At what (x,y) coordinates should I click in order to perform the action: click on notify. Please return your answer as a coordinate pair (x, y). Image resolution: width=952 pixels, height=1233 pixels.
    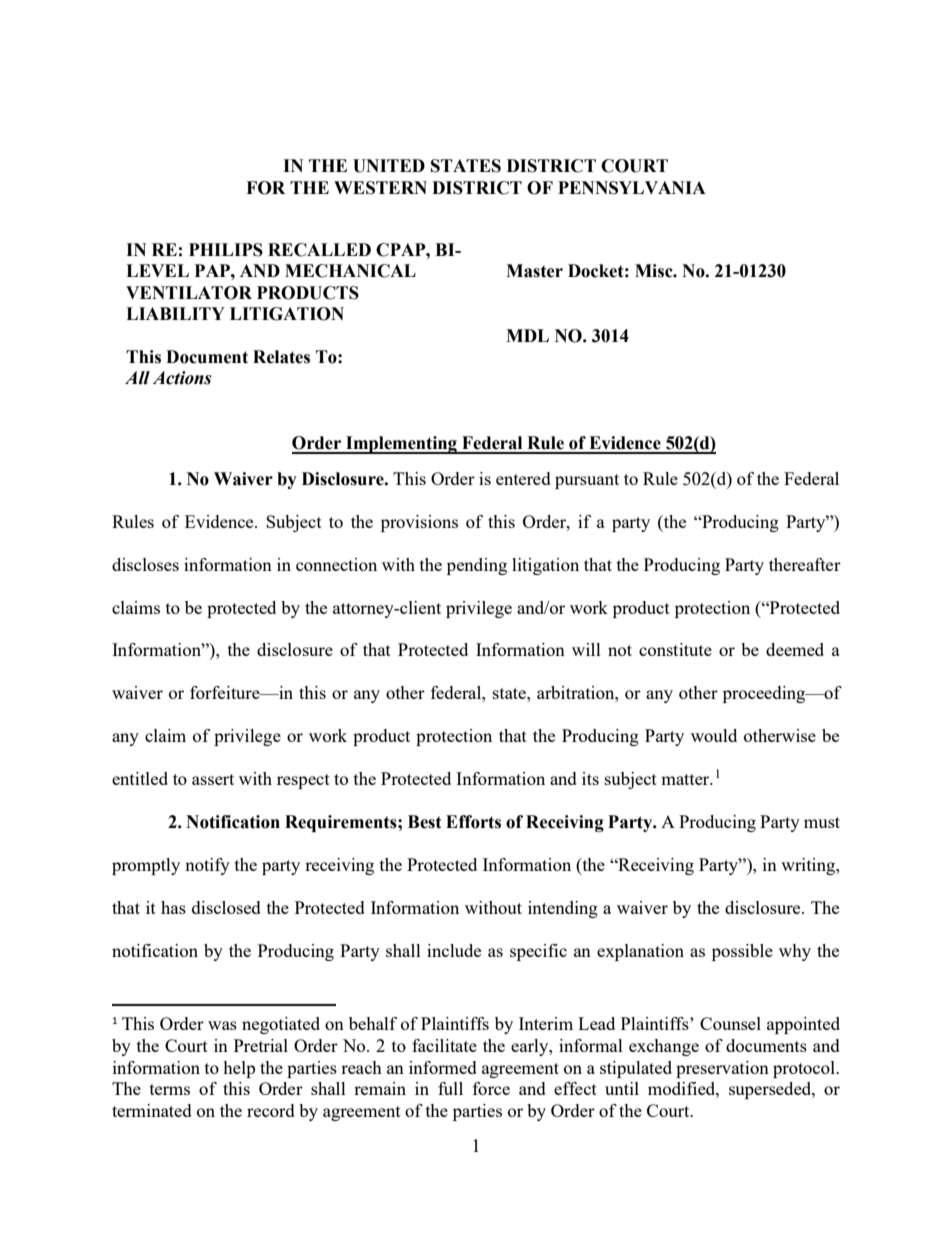
    Looking at the image, I should click on (207, 866).
